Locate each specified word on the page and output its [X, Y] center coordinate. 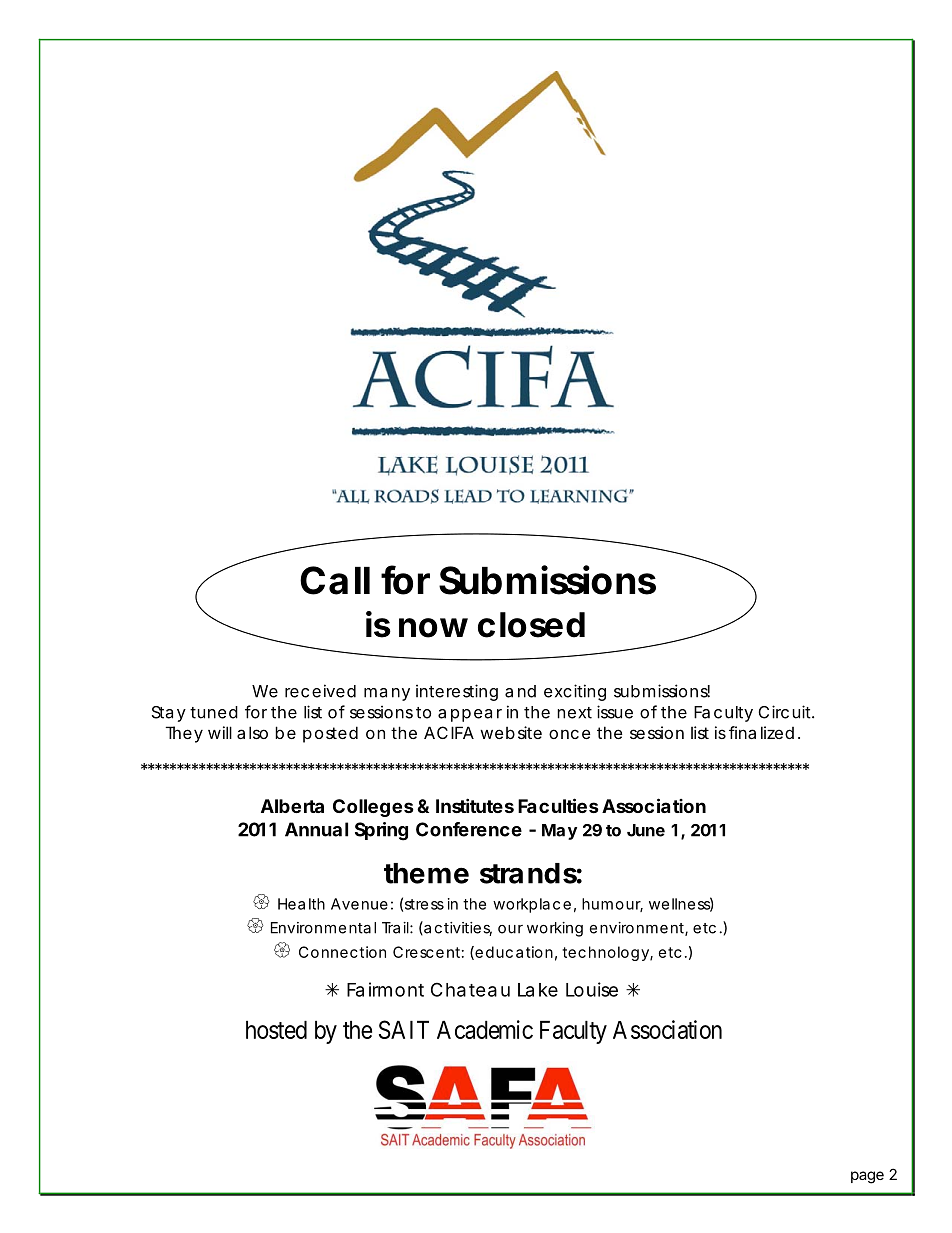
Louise [592, 989]
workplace [532, 905]
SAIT [404, 1029]
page [867, 1177]
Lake [538, 990]
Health [301, 904]
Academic [485, 1029]
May [559, 832]
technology [605, 953]
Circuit [785, 712]
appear [470, 715]
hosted [276, 1030]
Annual [316, 829]
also [252, 732]
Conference [469, 829]
